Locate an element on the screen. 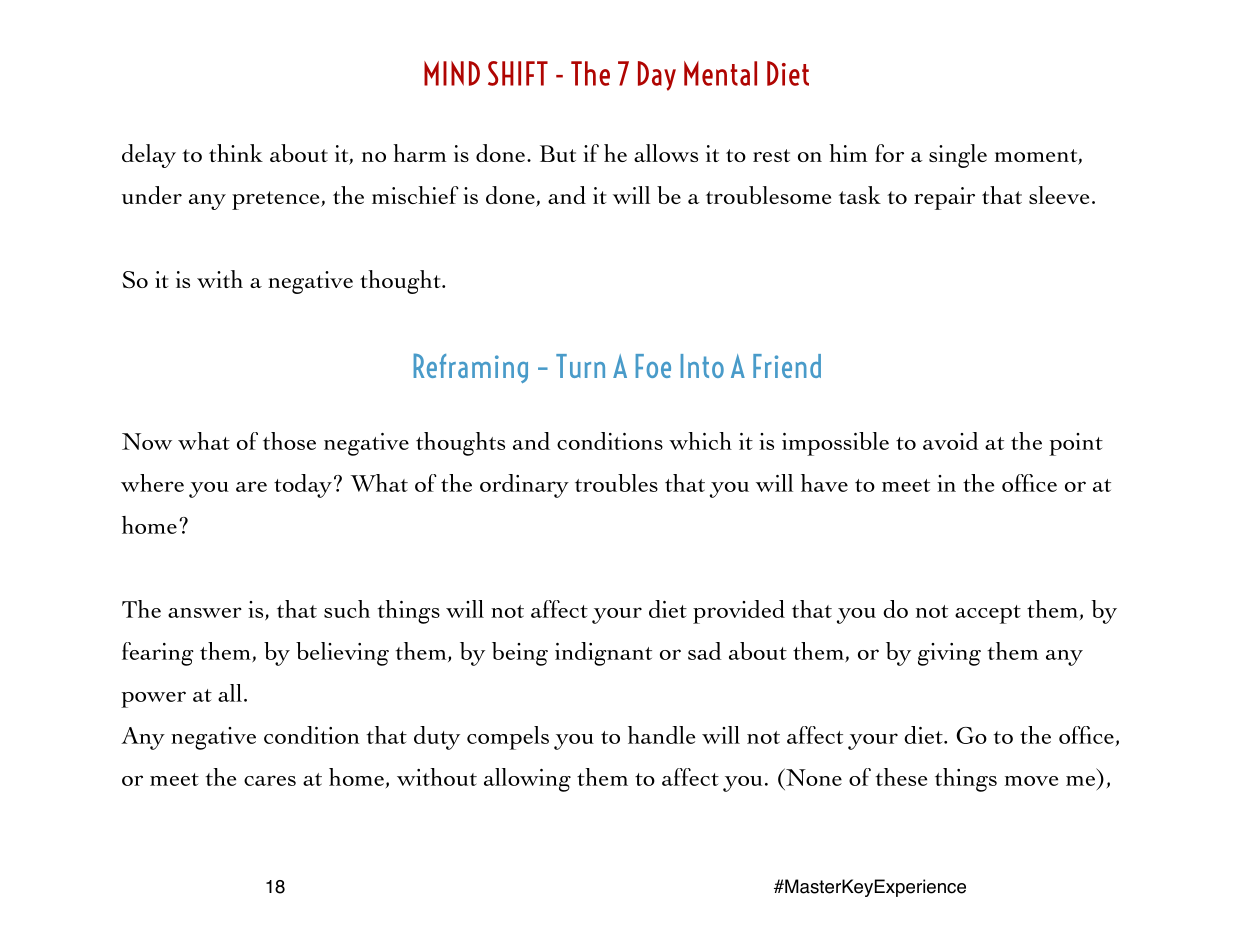  single is located at coordinates (958, 156).
